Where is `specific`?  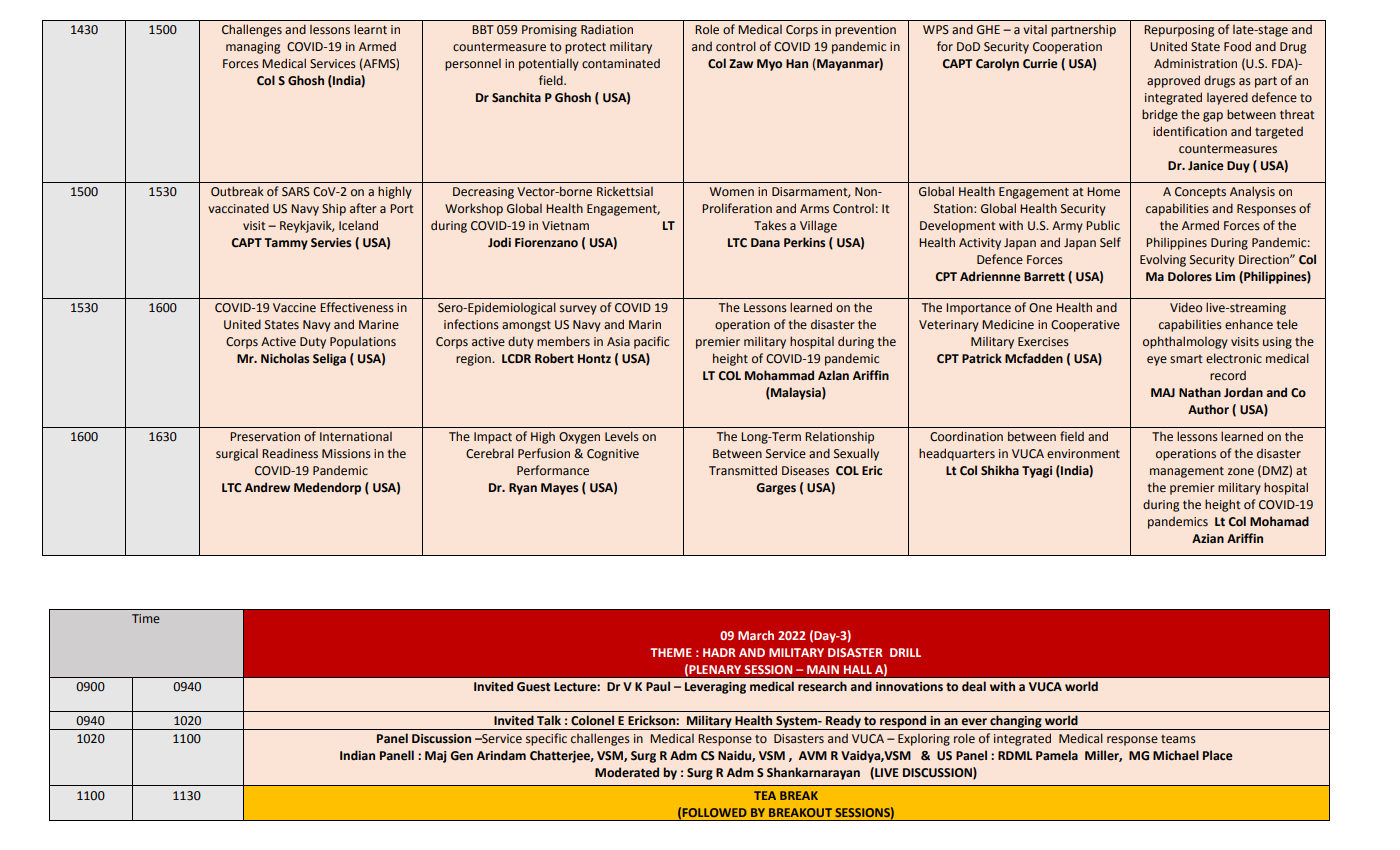
specific is located at coordinates (546, 739).
